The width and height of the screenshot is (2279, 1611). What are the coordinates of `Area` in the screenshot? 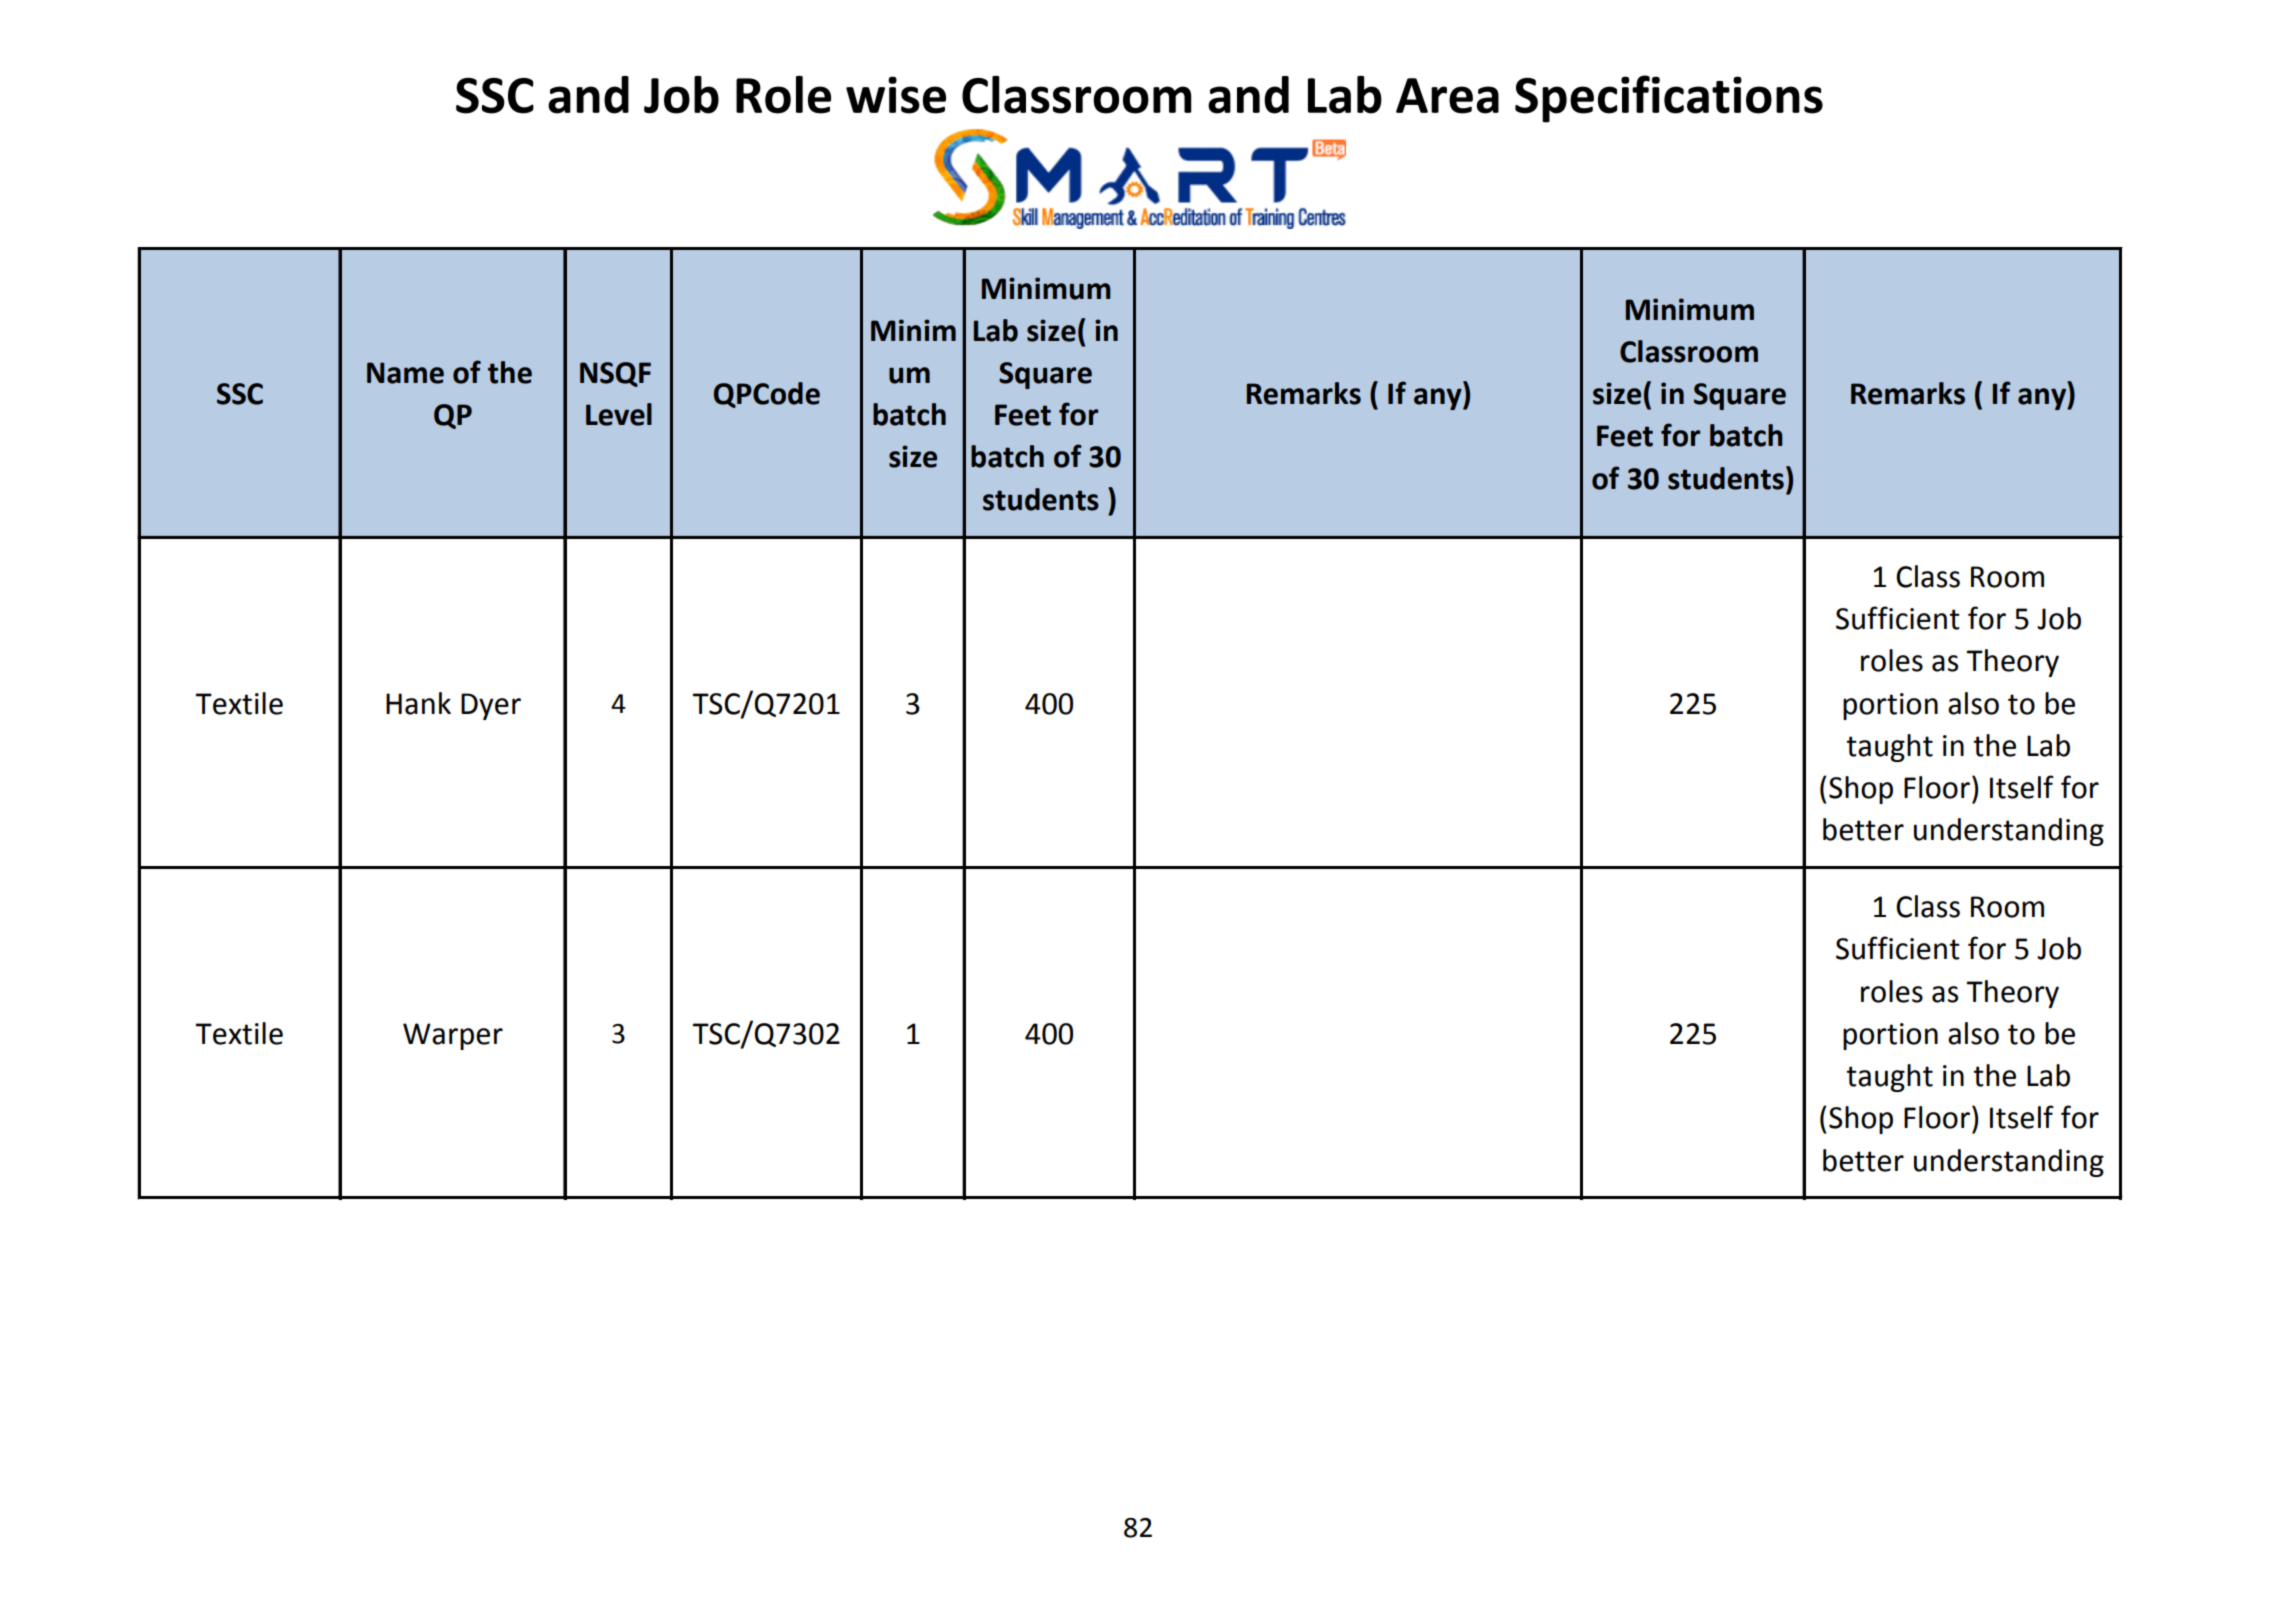 It's located at (1447, 96).
